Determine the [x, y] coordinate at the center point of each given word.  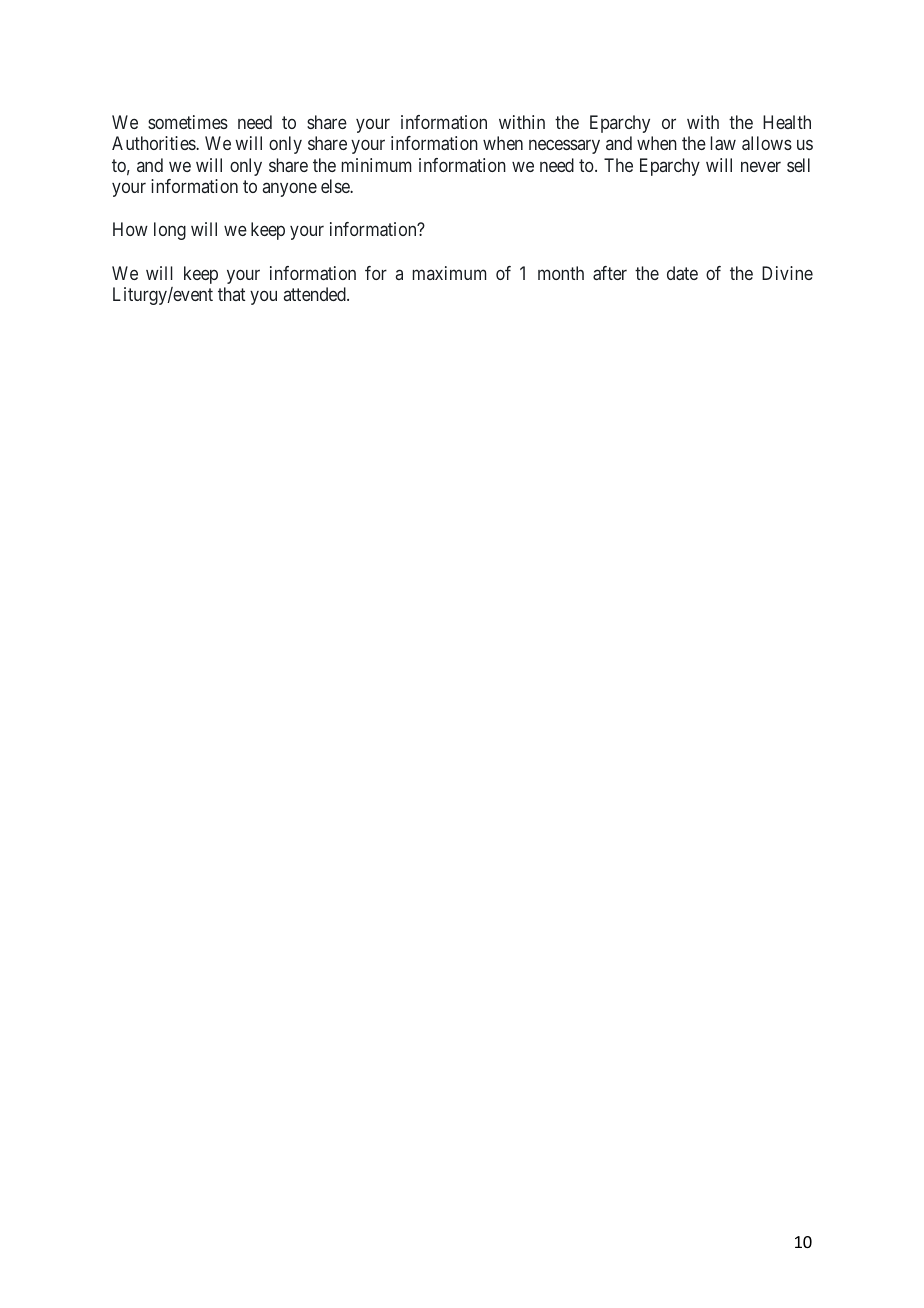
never [761, 166]
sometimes [188, 122]
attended [316, 294]
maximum [449, 273]
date [682, 273]
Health [787, 122]
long [170, 231]
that [232, 294]
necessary [564, 147]
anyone [290, 190]
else [336, 186]
